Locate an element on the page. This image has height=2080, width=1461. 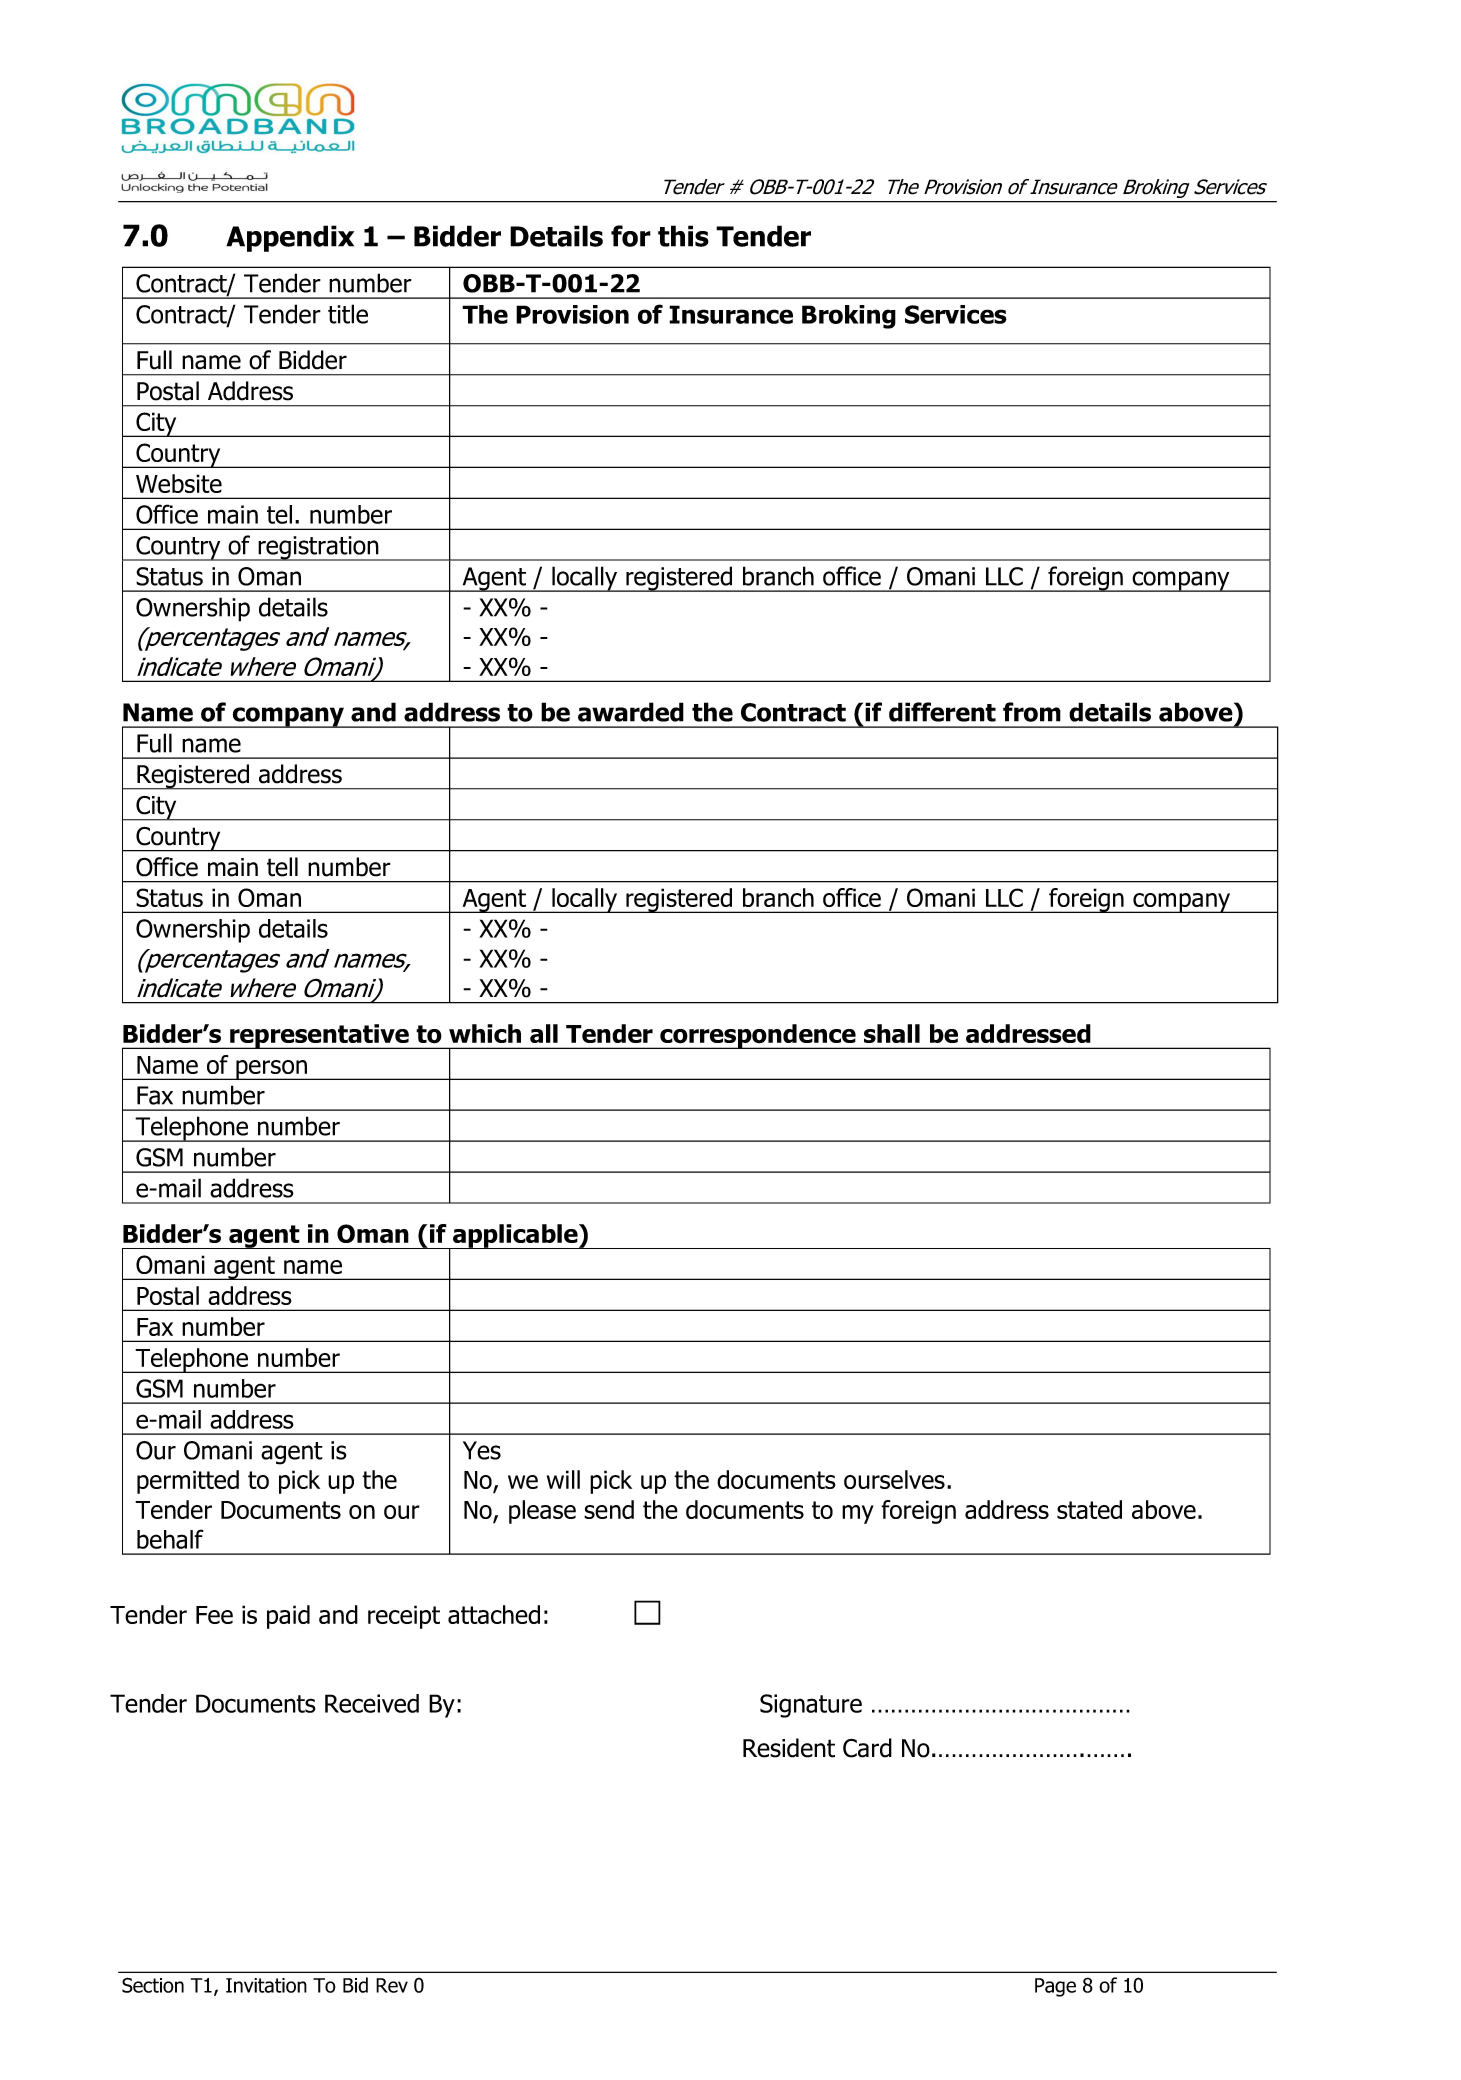
Rev is located at coordinates (392, 1985).
